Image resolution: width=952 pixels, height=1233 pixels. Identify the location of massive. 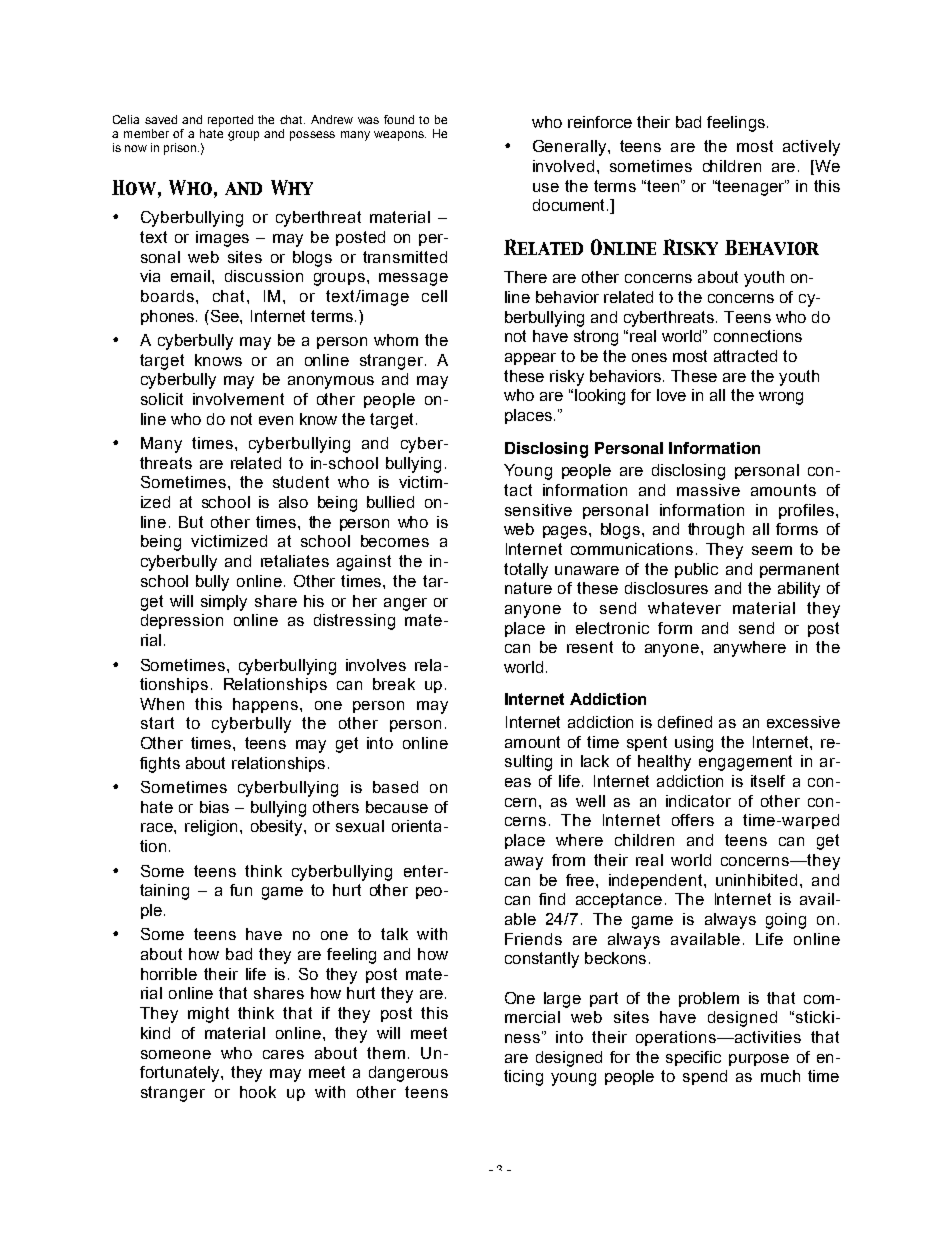
(708, 490).
